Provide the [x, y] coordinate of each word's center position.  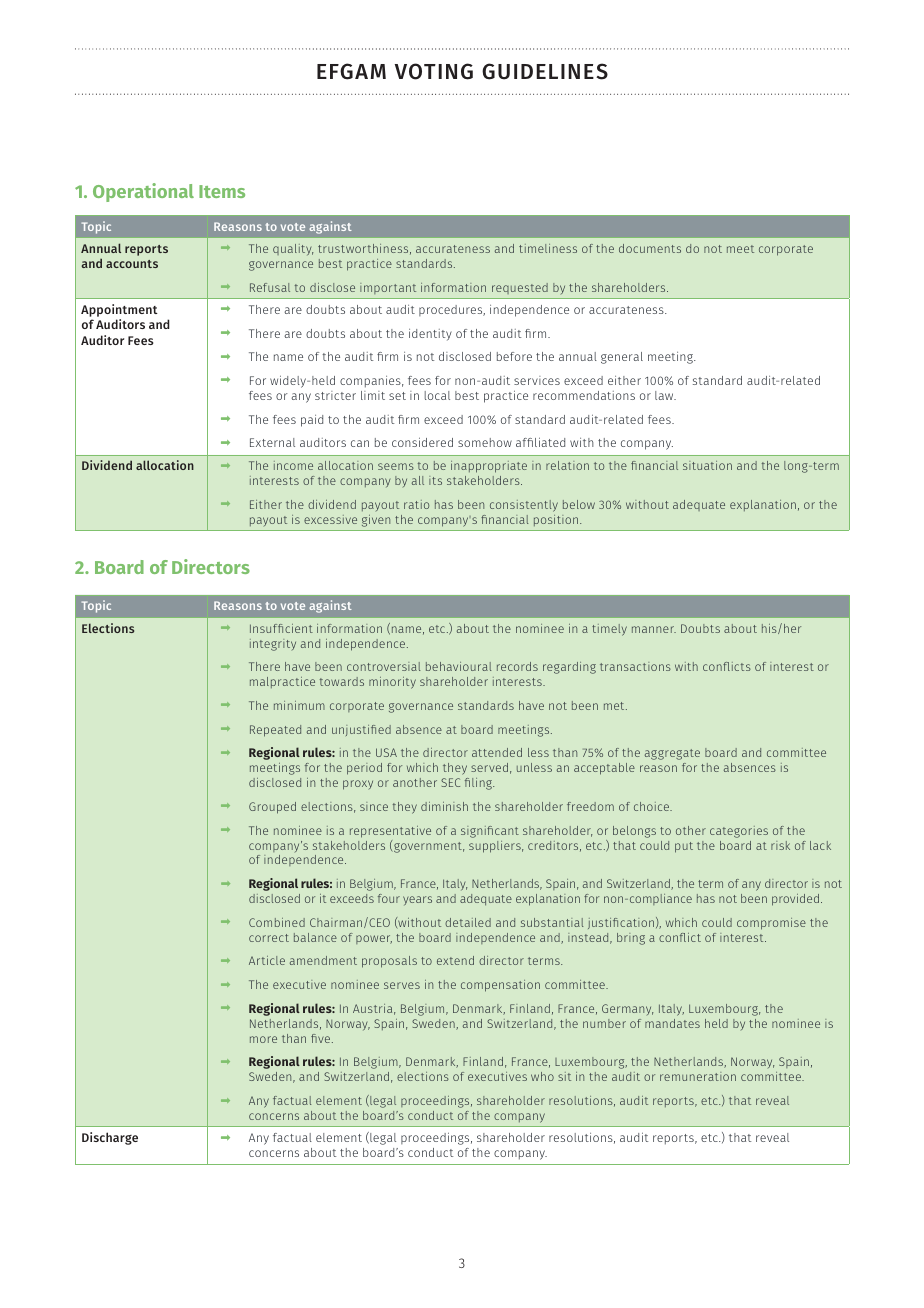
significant [490, 832]
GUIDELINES [545, 71]
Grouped [272, 808]
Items [222, 191]
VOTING [434, 71]
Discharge [110, 1138]
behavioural [458, 666]
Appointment [119, 310]
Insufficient [281, 628]
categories [739, 832]
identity [430, 335]
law [665, 395]
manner [654, 629]
